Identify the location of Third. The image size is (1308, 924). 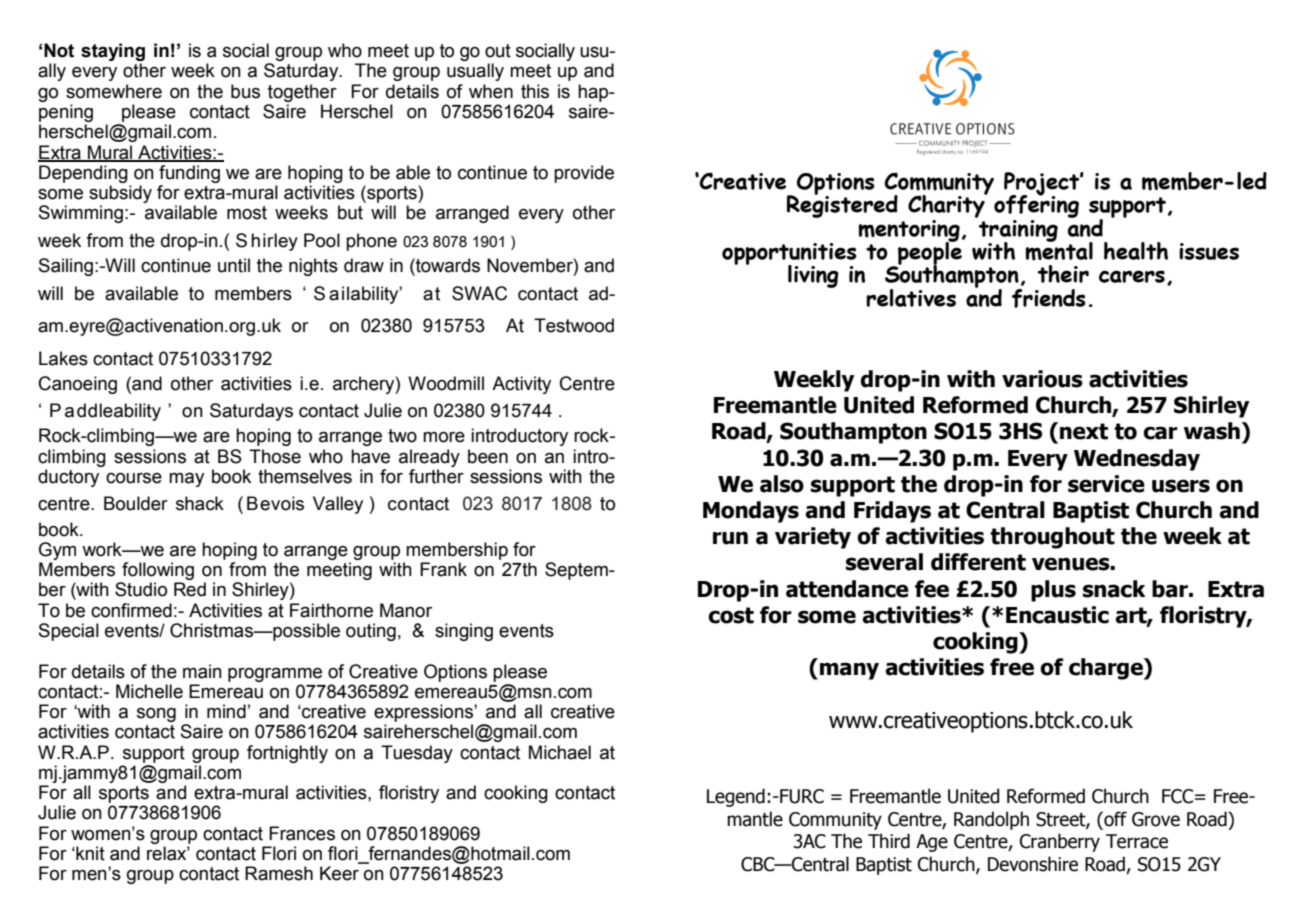
(889, 841).
